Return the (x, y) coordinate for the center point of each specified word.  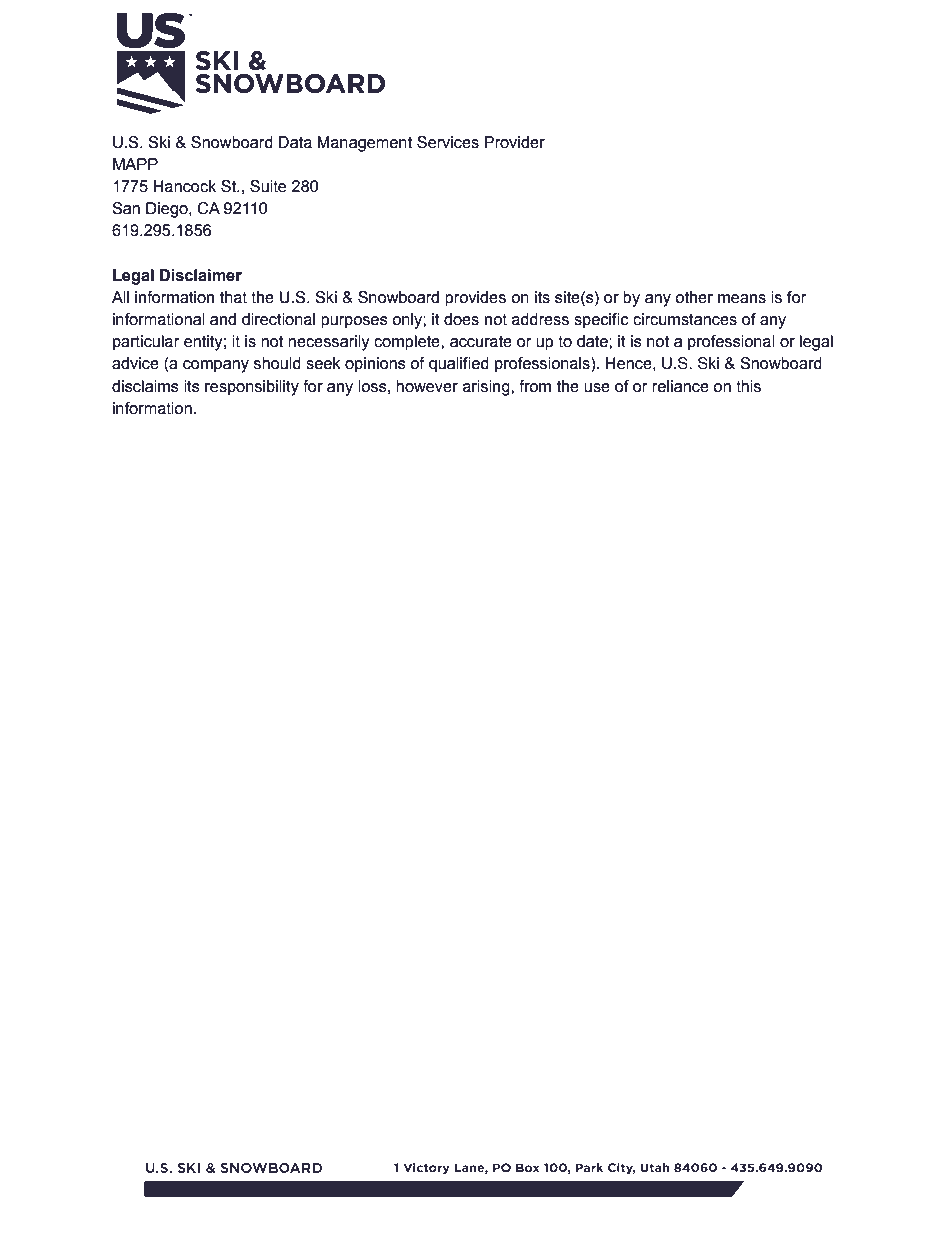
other (694, 297)
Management (364, 144)
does (461, 319)
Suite (268, 186)
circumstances (685, 319)
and (223, 319)
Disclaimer (201, 275)
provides (475, 299)
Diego (168, 210)
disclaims (145, 386)
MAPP (135, 164)
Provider (514, 142)
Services (448, 142)
